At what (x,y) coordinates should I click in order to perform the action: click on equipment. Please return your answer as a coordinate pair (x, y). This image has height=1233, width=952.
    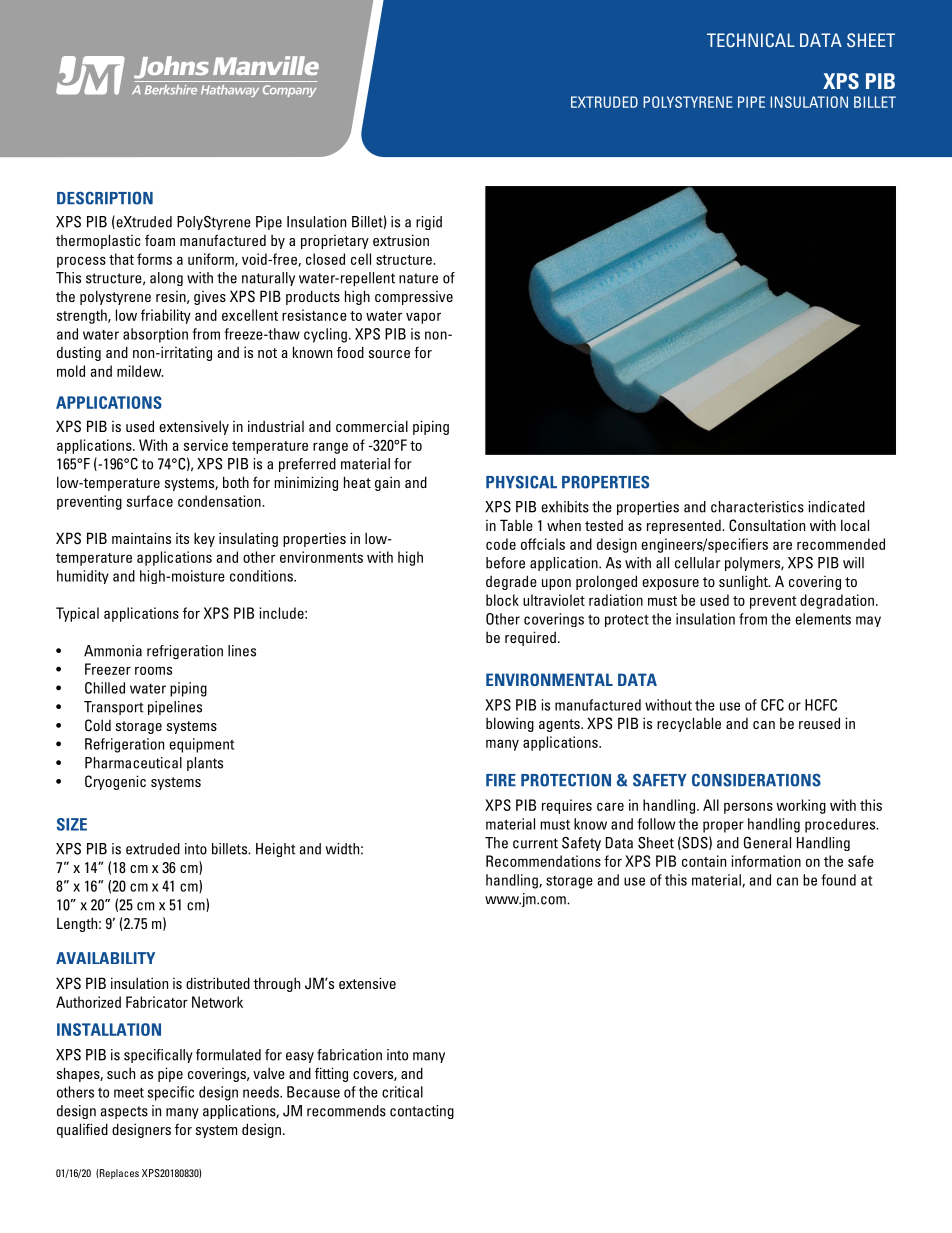
    Looking at the image, I should click on (201, 745).
